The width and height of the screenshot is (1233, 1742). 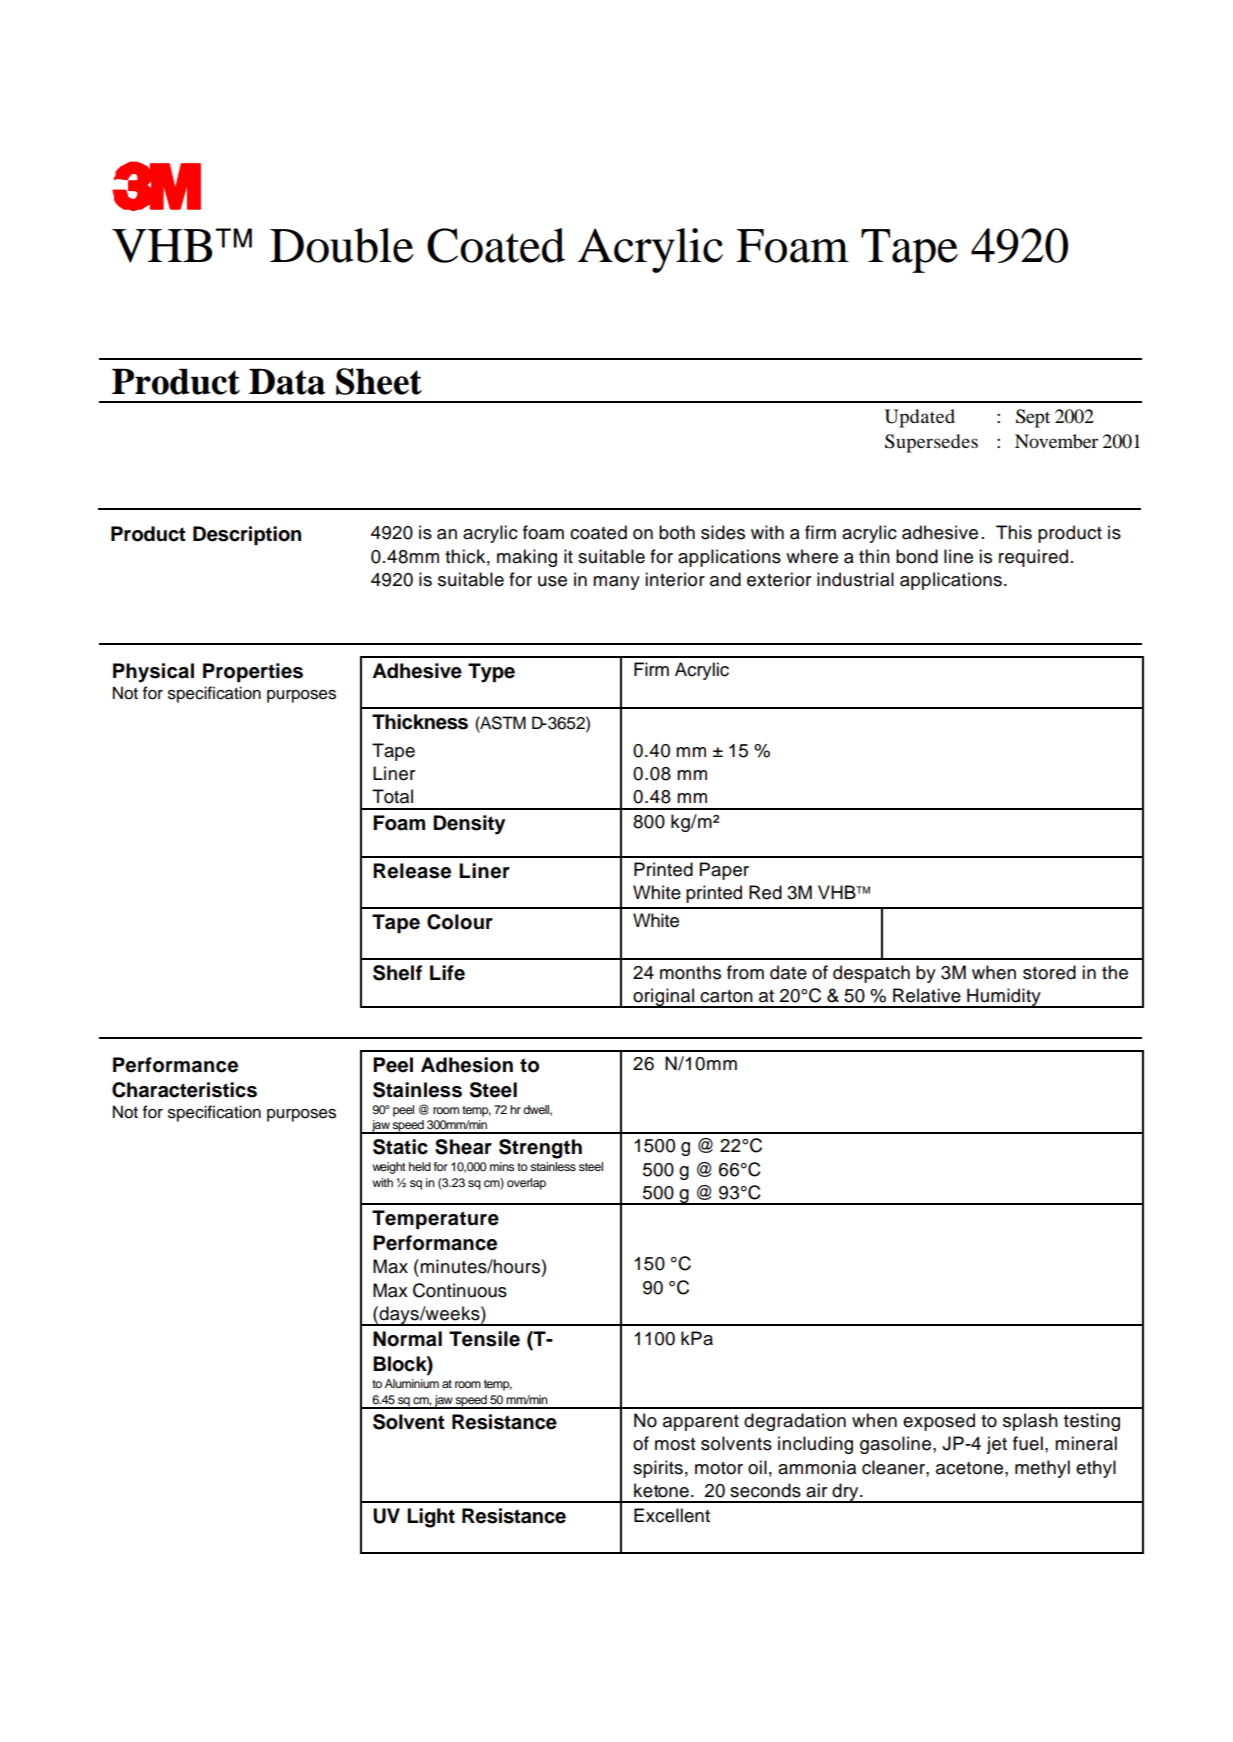 I want to click on Sept, so click(x=1033, y=418).
